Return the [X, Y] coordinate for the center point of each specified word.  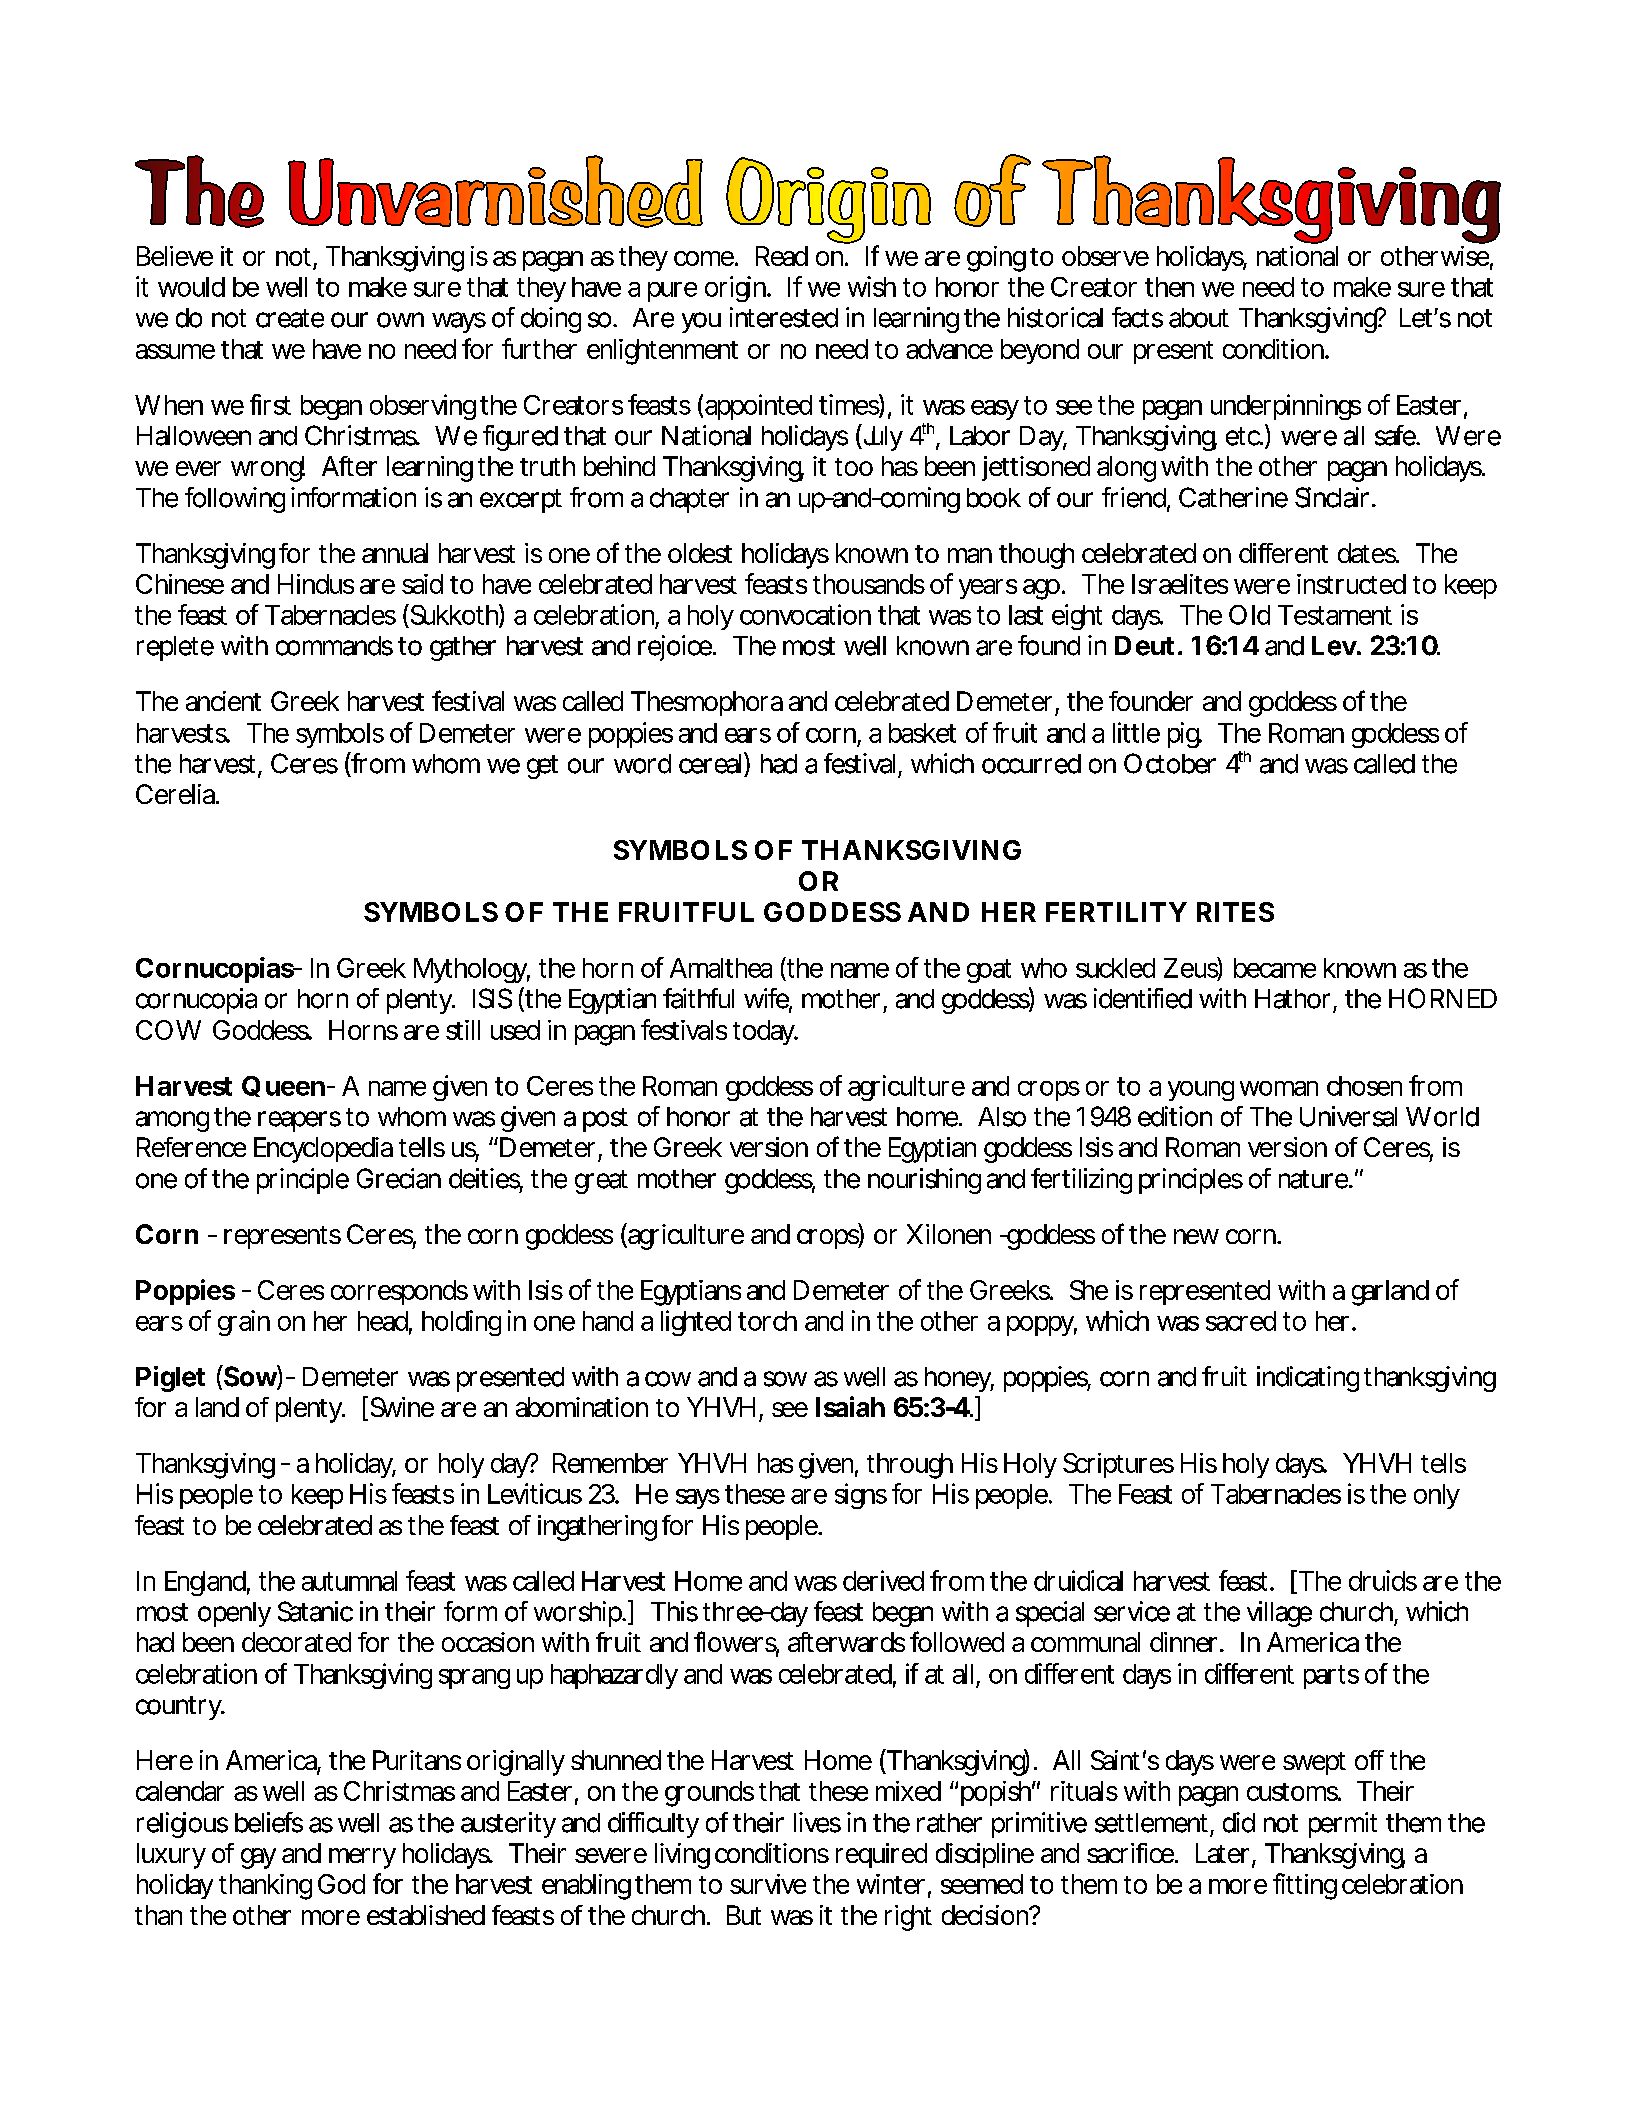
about [1199, 318]
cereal [710, 764]
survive [768, 1884]
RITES [1235, 912]
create [290, 318]
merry [362, 1858]
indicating [1308, 1379]
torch [767, 1321]
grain [244, 1323]
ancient [223, 701]
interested [784, 317]
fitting [1305, 1886]
